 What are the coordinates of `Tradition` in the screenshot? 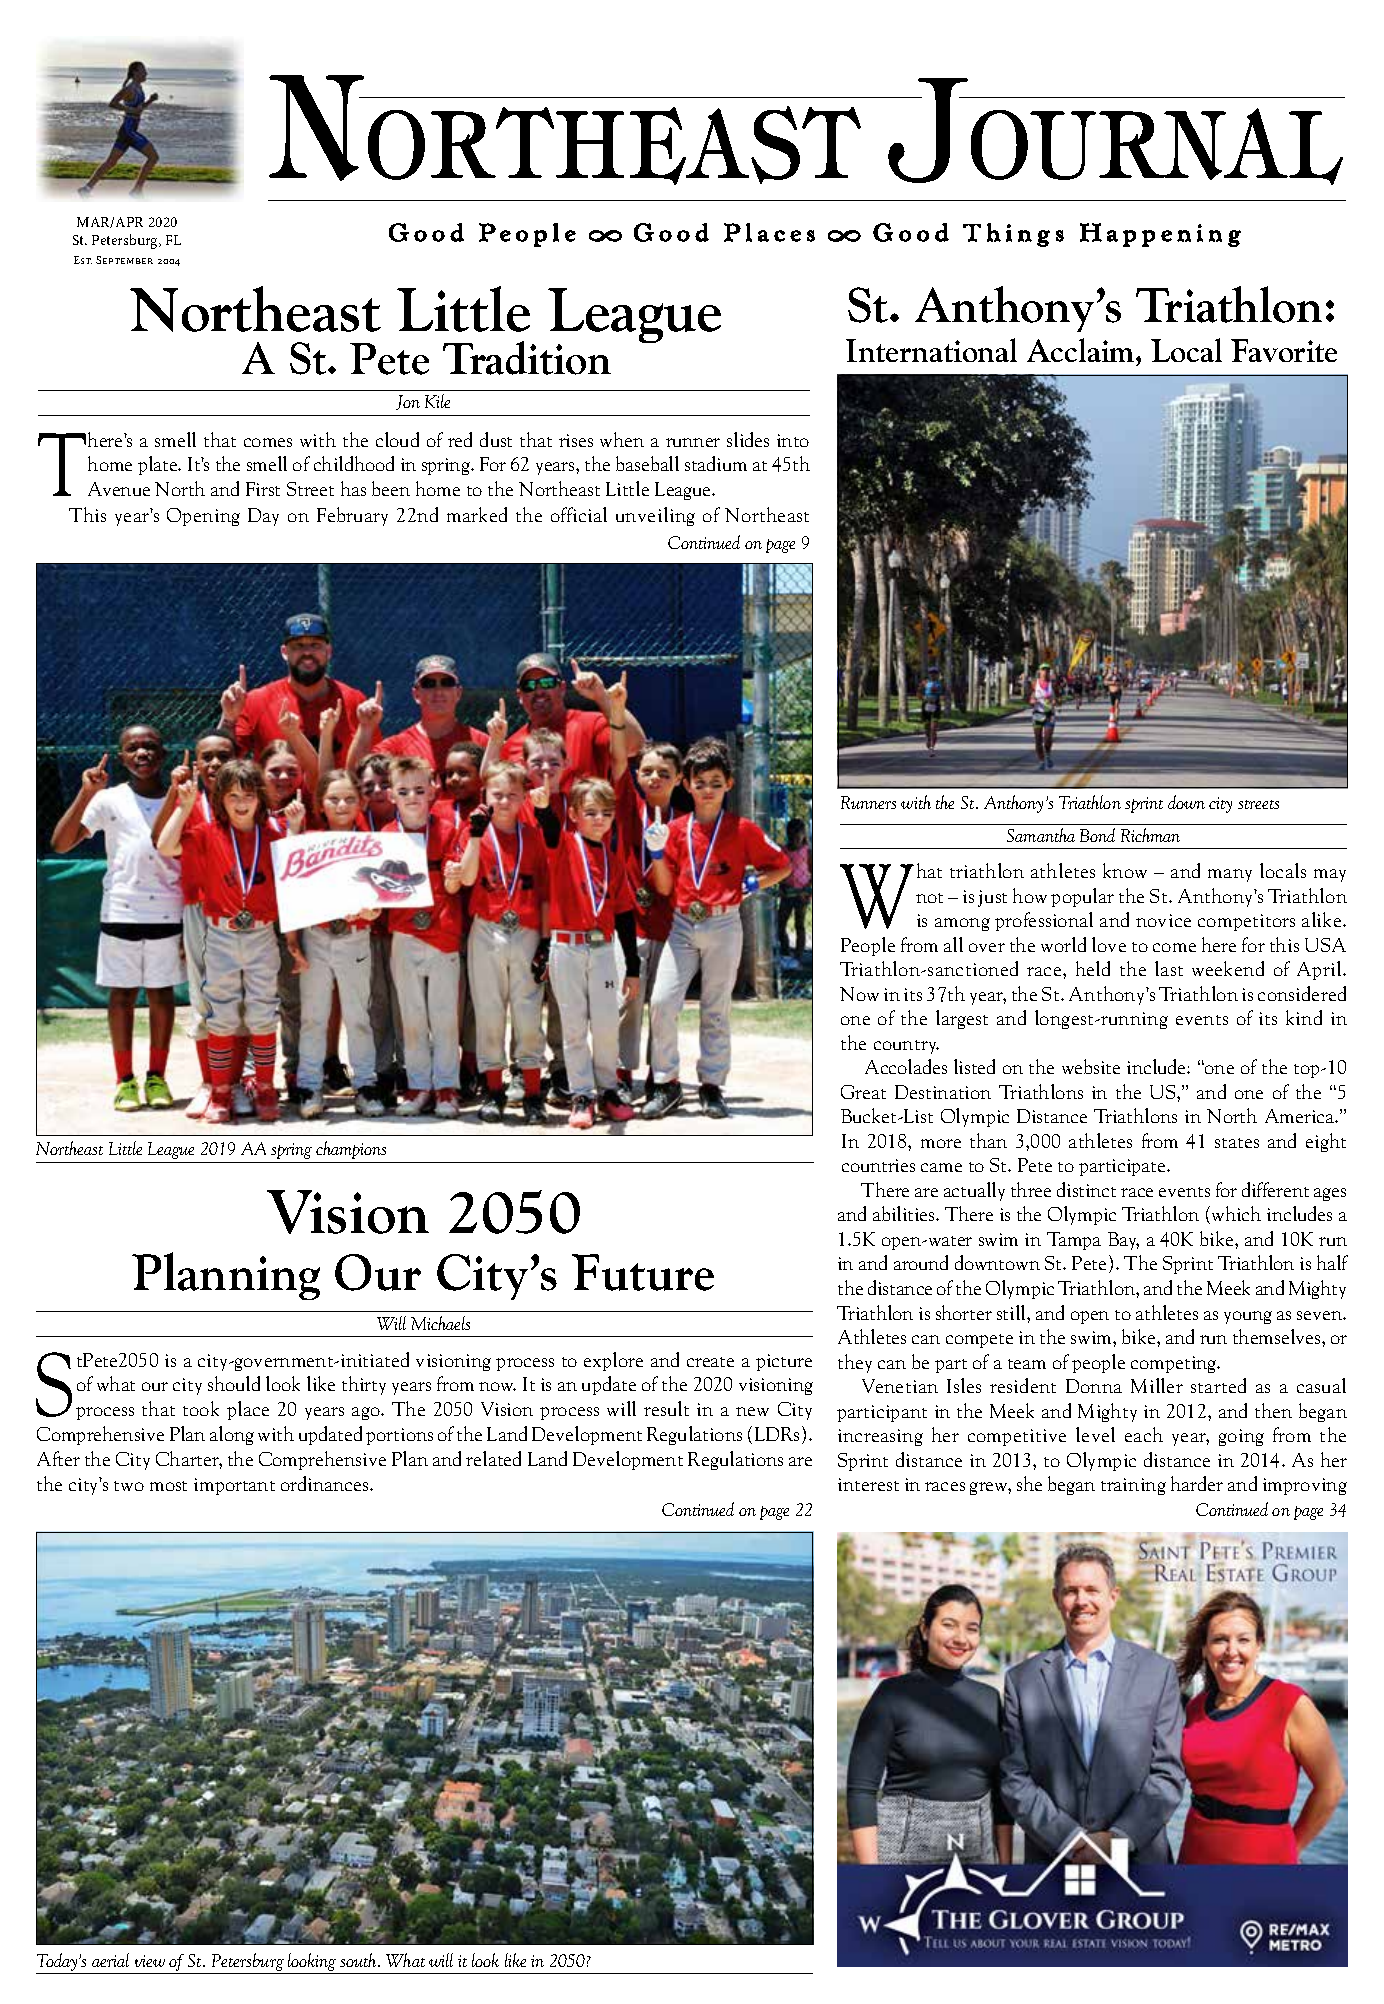 It's located at (527, 358).
